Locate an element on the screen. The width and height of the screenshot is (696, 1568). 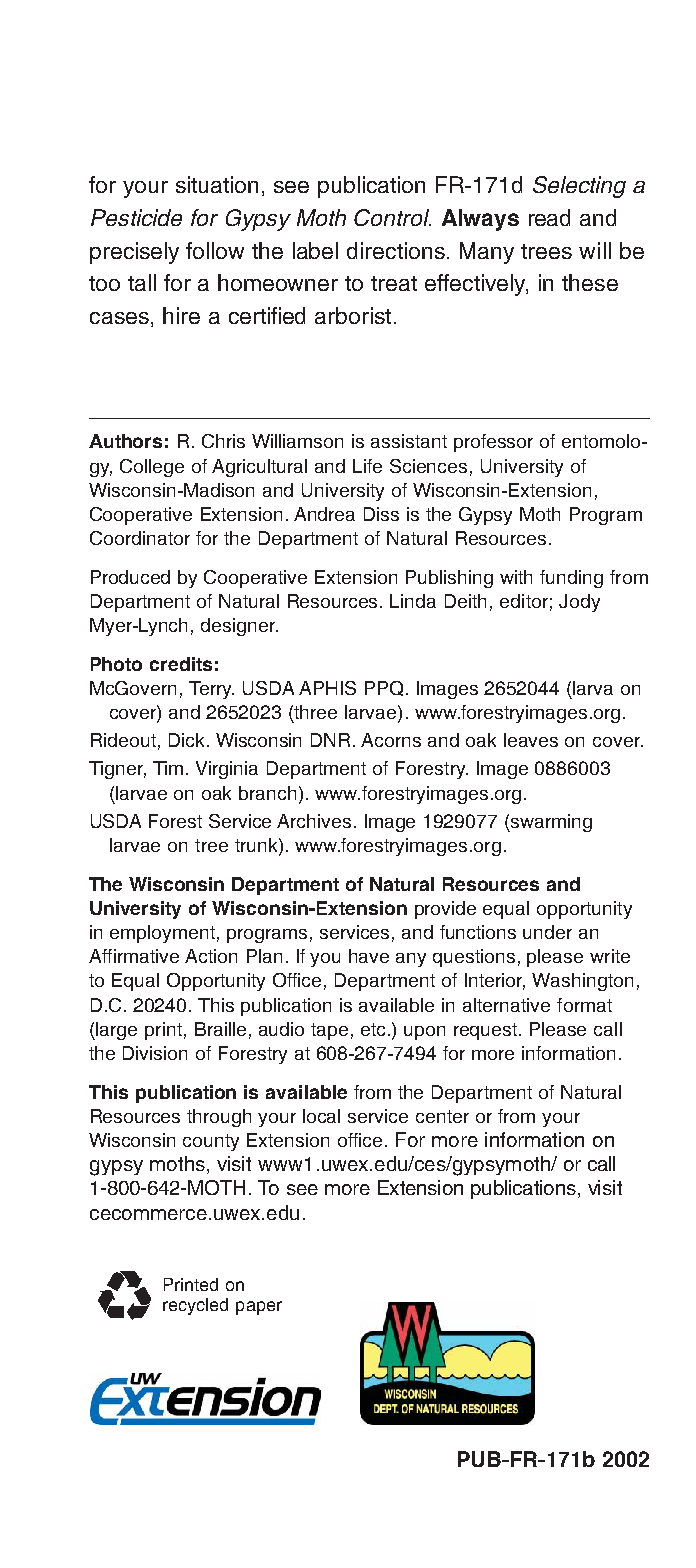
Affirmative is located at coordinates (134, 956).
